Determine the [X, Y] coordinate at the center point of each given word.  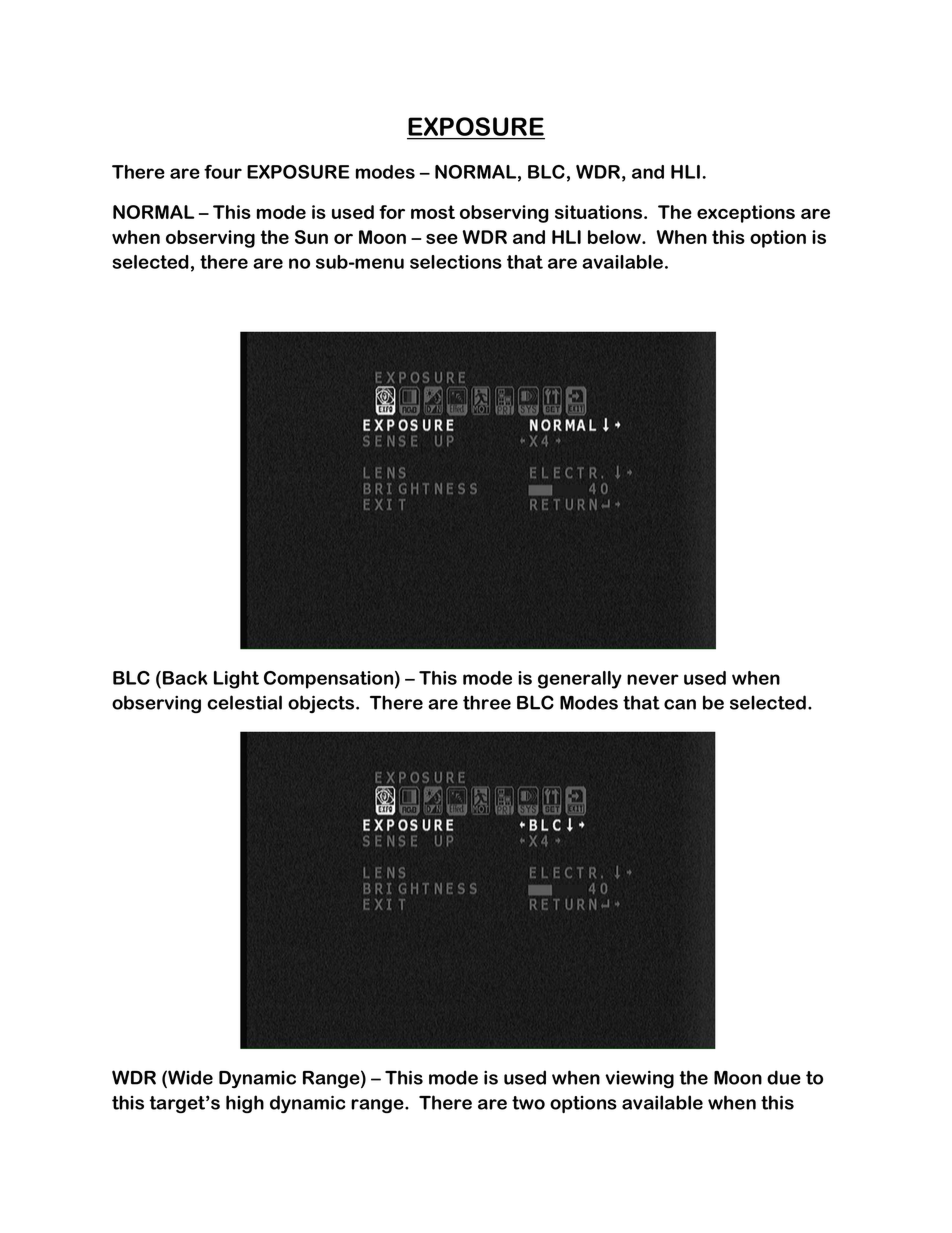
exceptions [746, 214]
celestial [244, 702]
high [245, 1104]
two [528, 1103]
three [487, 702]
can [680, 704]
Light [236, 680]
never [653, 679]
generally [580, 680]
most [433, 212]
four [223, 172]
